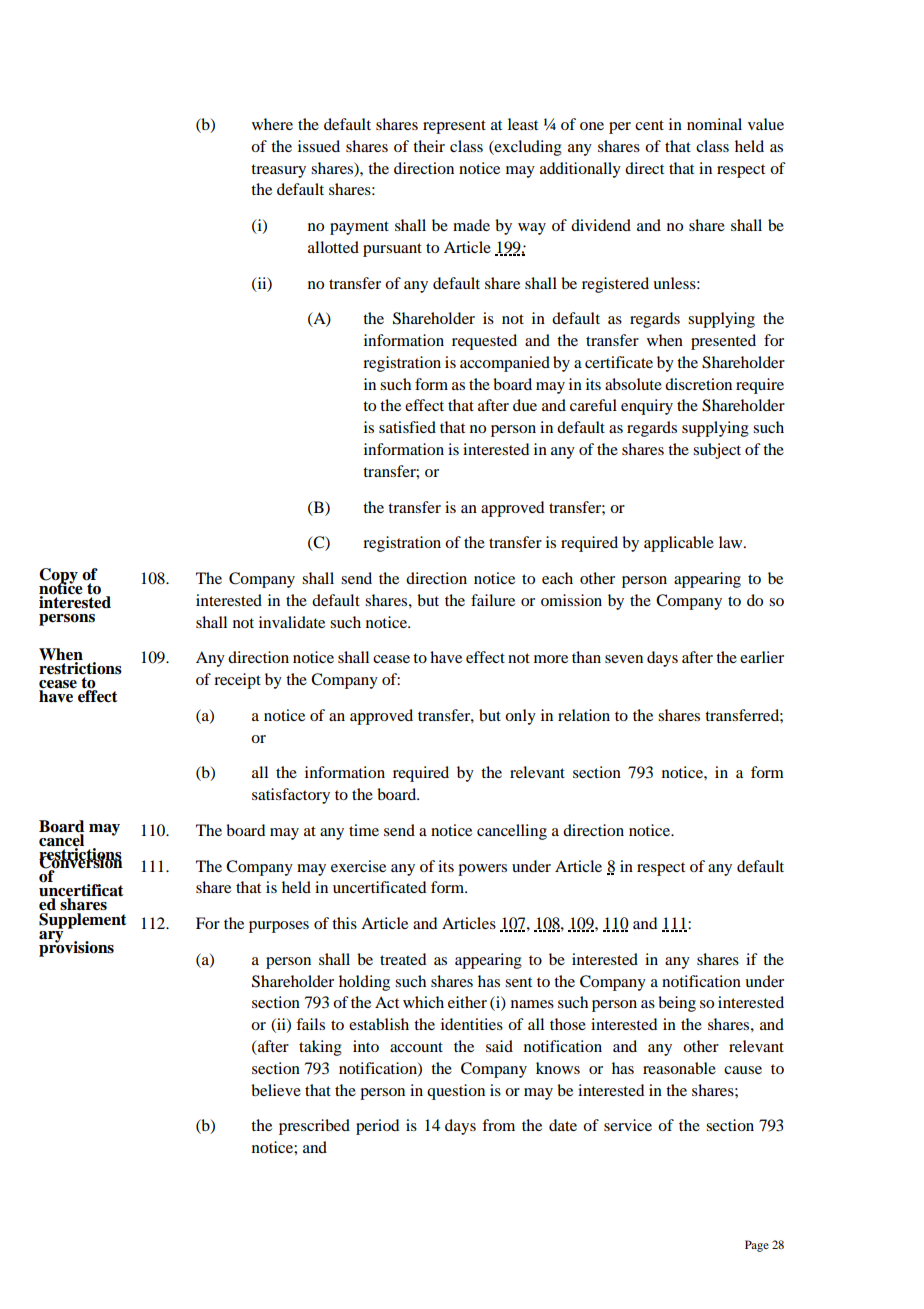  I want to click on Page, so click(757, 1246).
